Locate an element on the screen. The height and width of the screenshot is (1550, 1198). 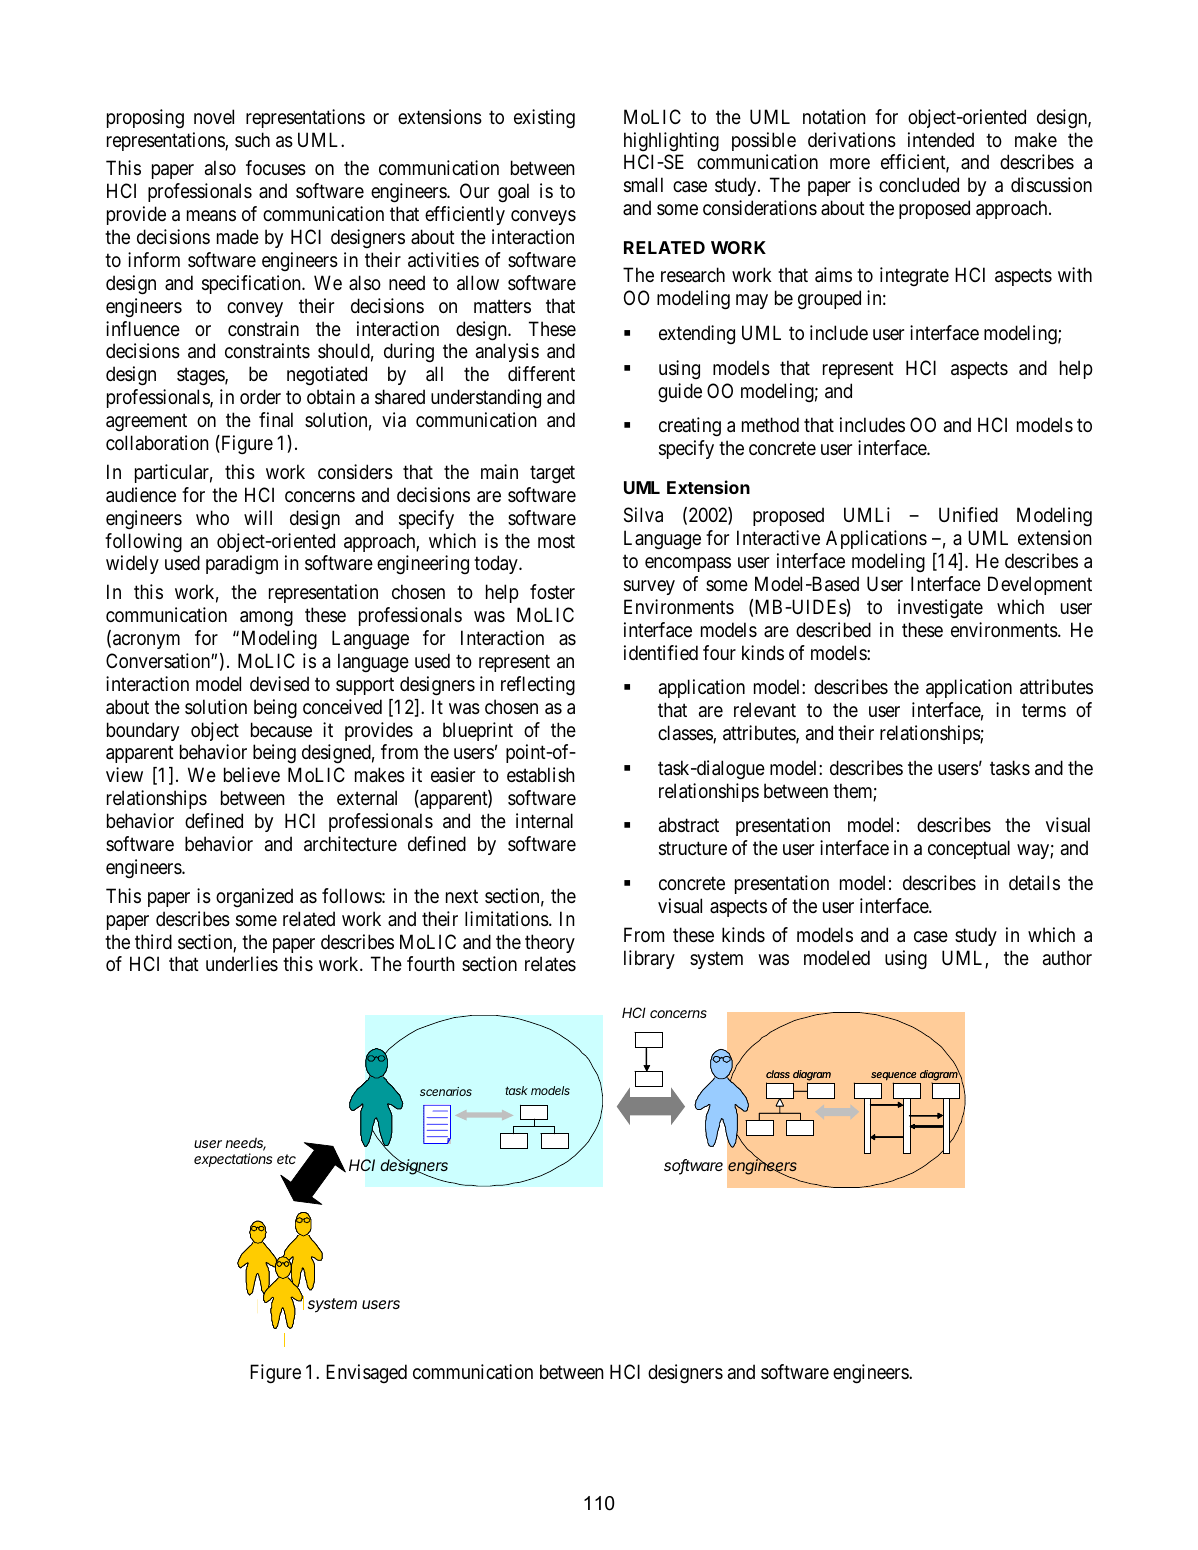
establish is located at coordinates (541, 775).
